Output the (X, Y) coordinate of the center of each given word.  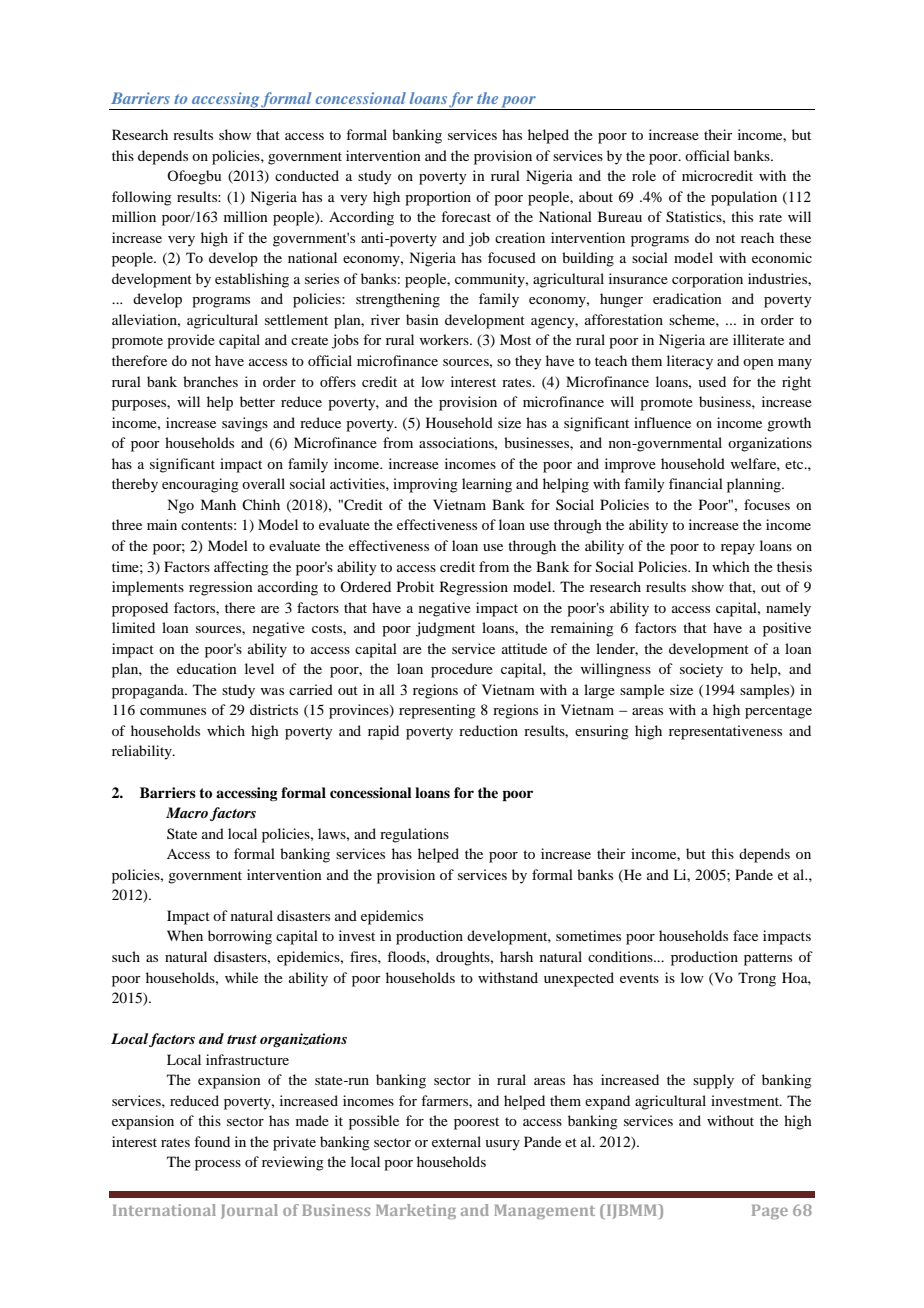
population (744, 198)
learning (487, 485)
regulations (414, 835)
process (218, 1165)
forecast (466, 216)
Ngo (180, 506)
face (745, 935)
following (142, 198)
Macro (187, 812)
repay (738, 549)
